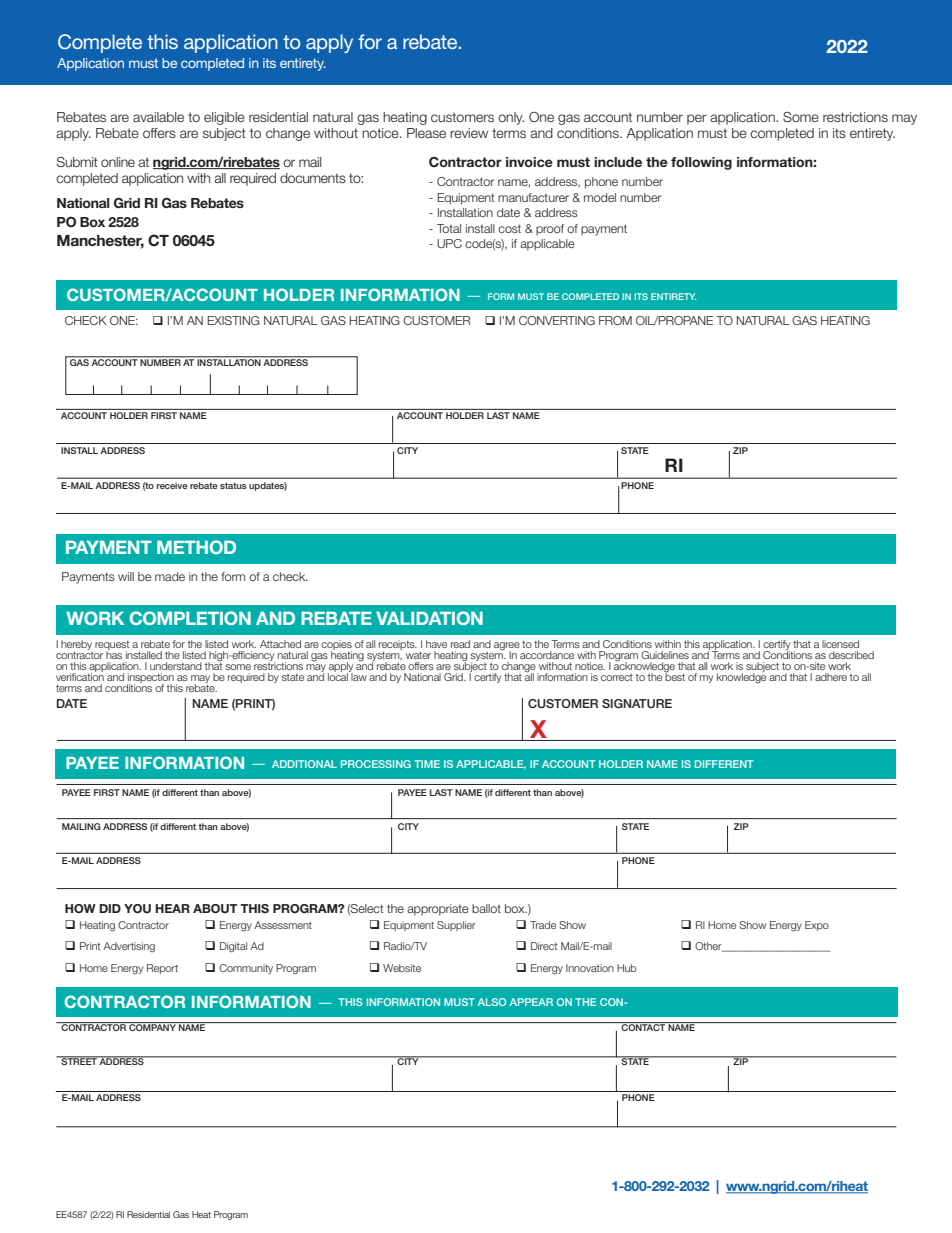 This page has width=952, height=1233. I want to click on licensed, so click(840, 644).
